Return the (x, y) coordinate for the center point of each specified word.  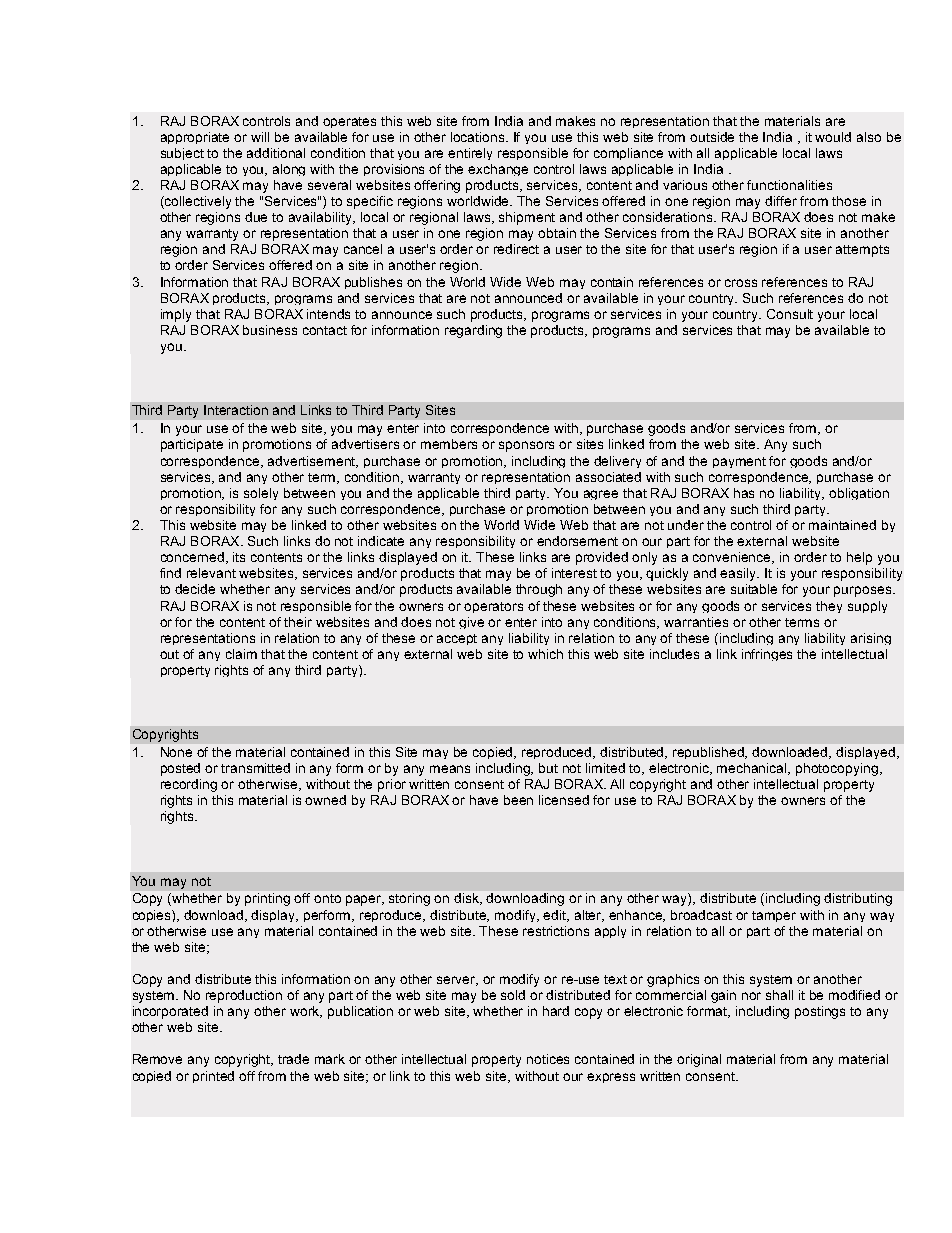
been (518, 800)
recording (189, 785)
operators (493, 607)
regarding (473, 331)
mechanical (753, 769)
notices (548, 1059)
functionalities (789, 185)
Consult (790, 314)
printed (213, 1077)
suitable (754, 589)
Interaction (236, 410)
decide (195, 589)
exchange (498, 170)
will (260, 137)
